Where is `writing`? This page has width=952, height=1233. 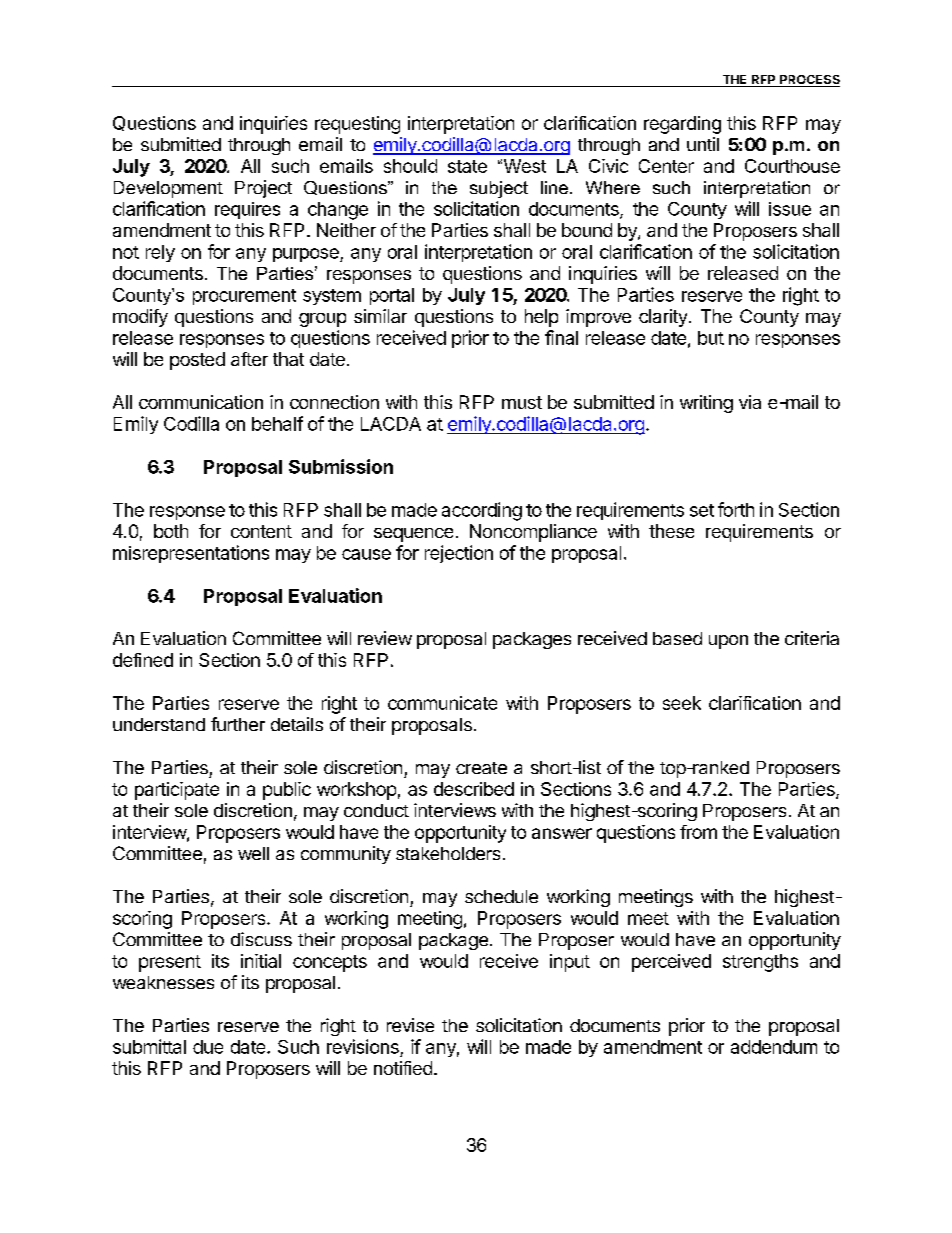 writing is located at coordinates (706, 404).
